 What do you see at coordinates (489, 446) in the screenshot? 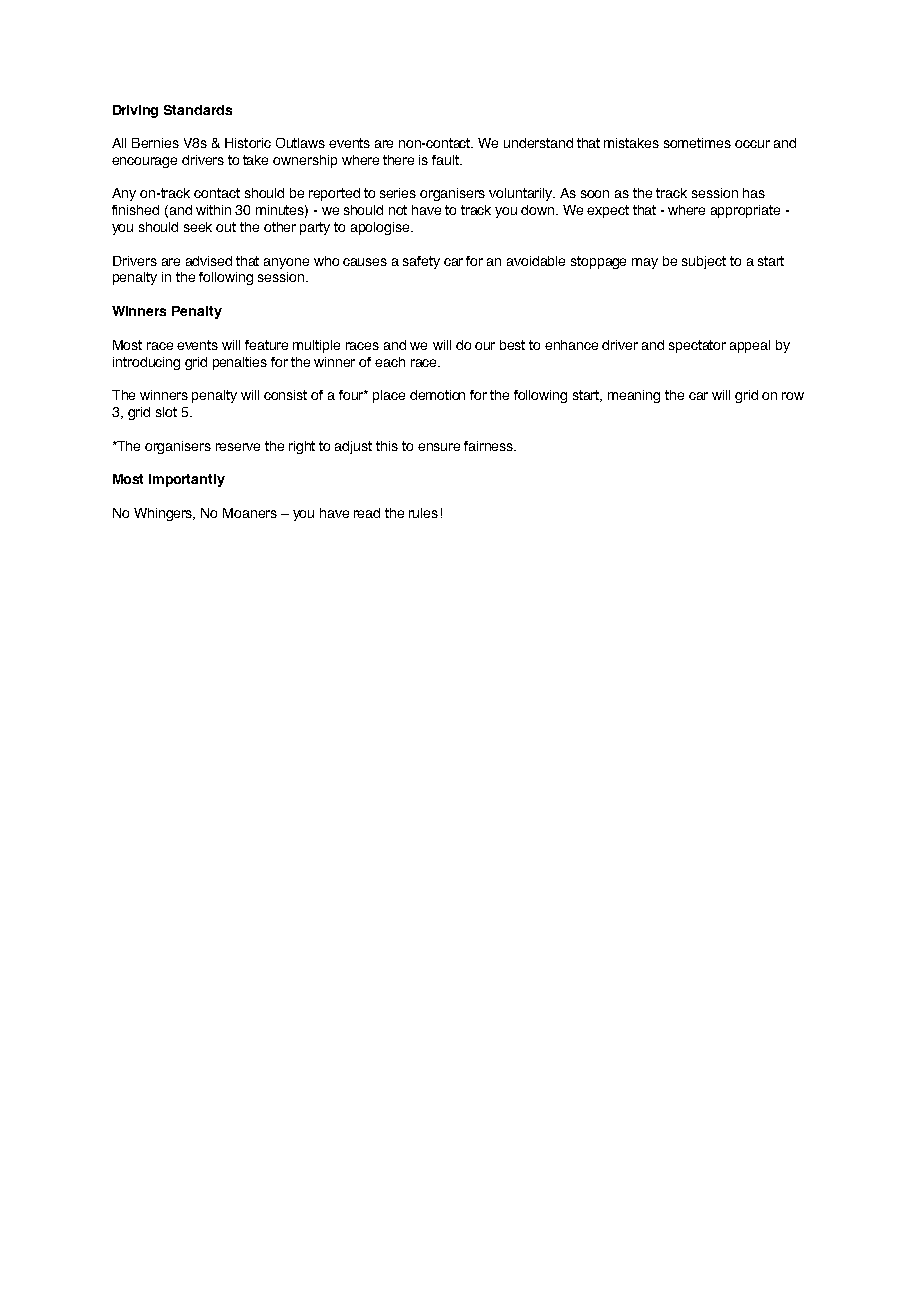
I see `fairness` at bounding box center [489, 446].
